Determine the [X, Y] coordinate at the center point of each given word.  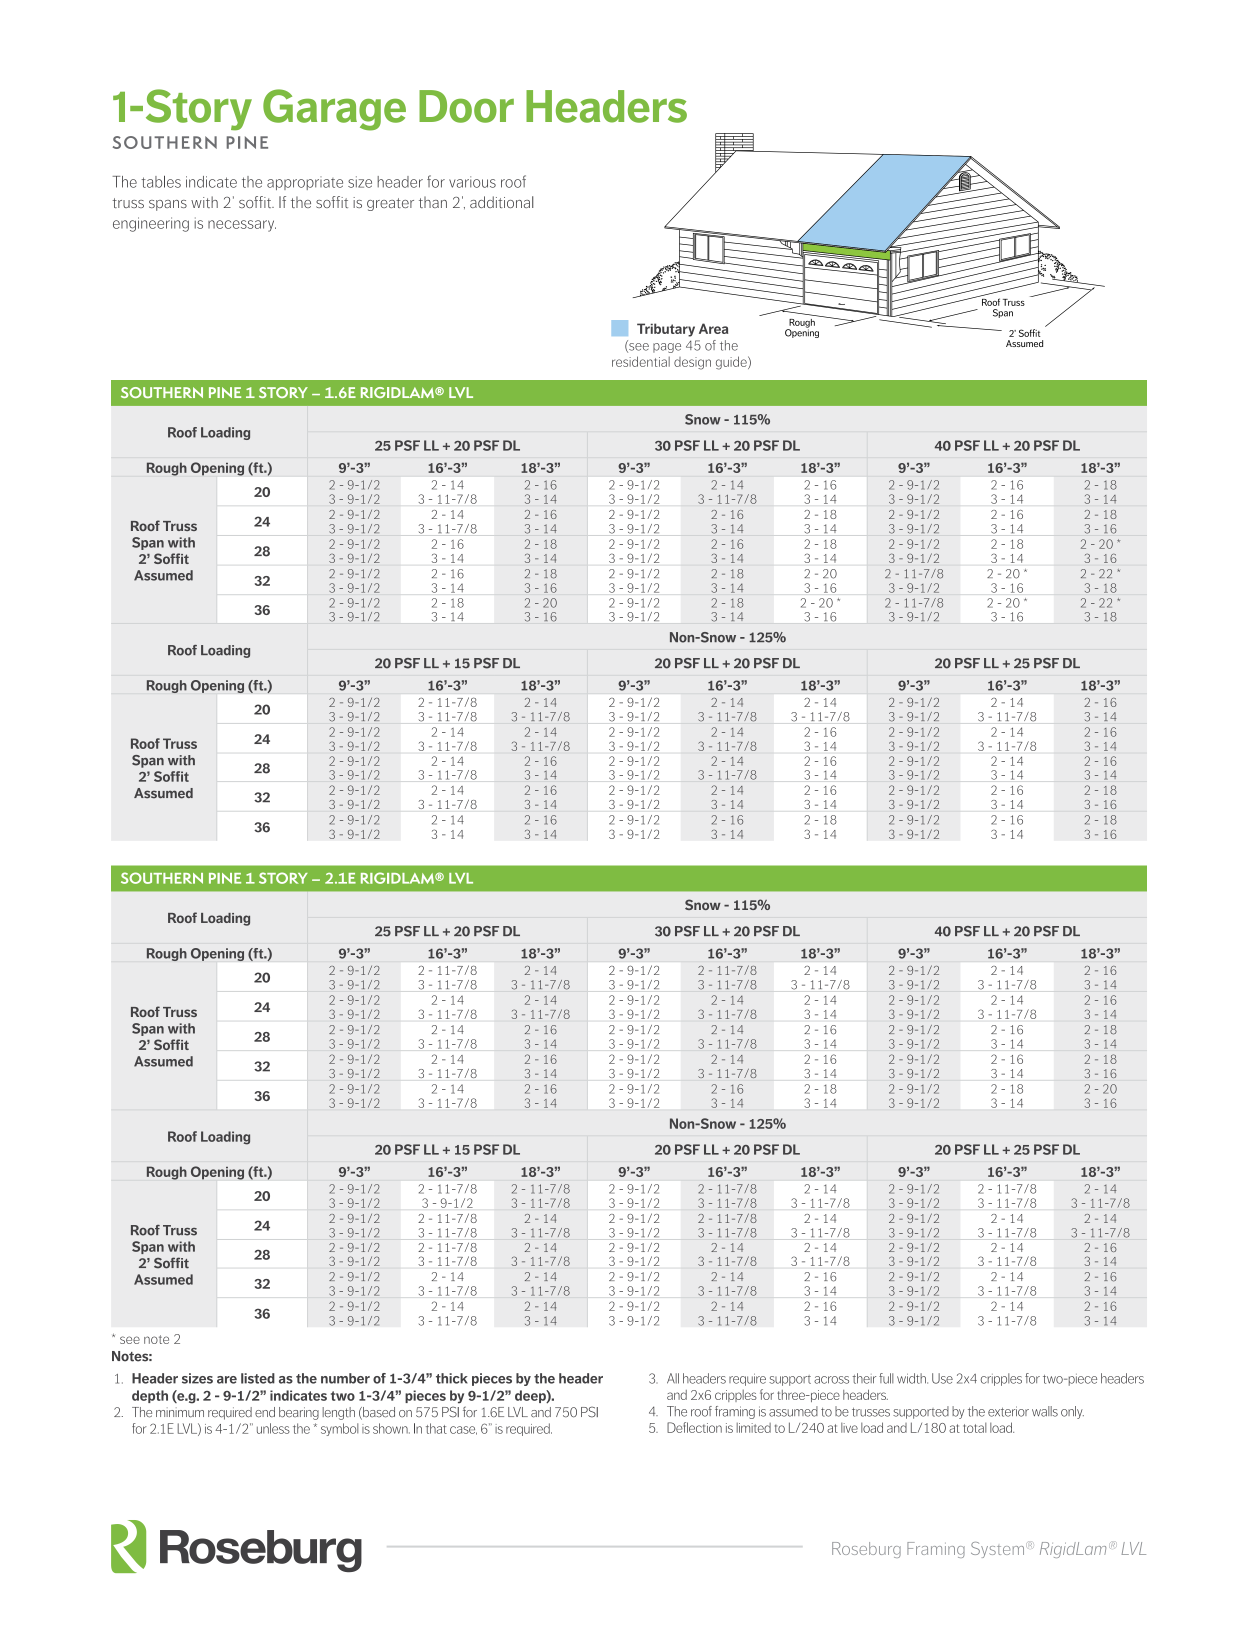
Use [942, 1378]
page [667, 348]
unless [273, 1428]
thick [452, 1378]
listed [258, 1378]
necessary [242, 226]
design [692, 363]
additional [501, 202]
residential [641, 361]
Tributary [666, 330]
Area [713, 328]
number [345, 1378]
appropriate [305, 183]
